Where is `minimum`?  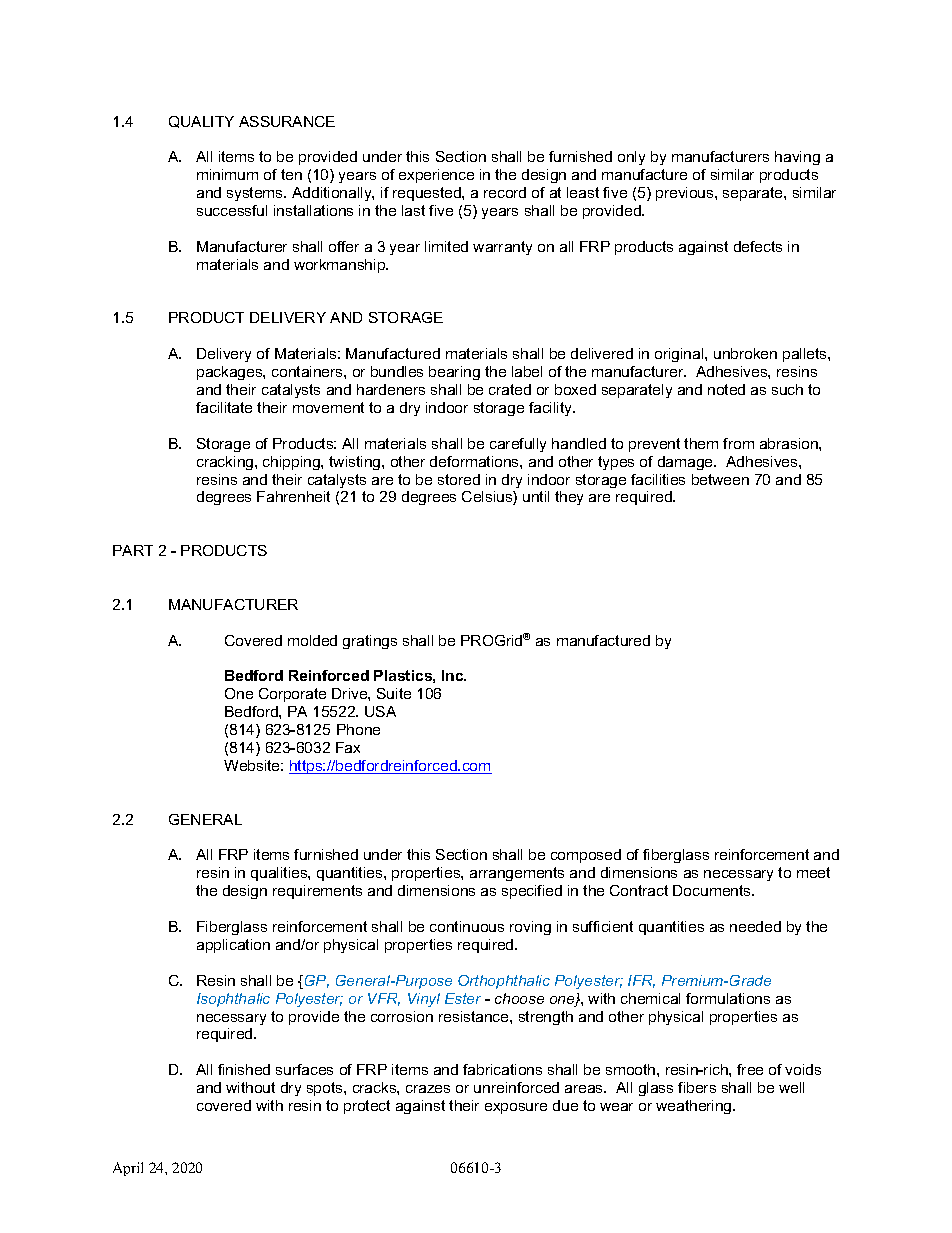
minimum is located at coordinates (227, 174).
